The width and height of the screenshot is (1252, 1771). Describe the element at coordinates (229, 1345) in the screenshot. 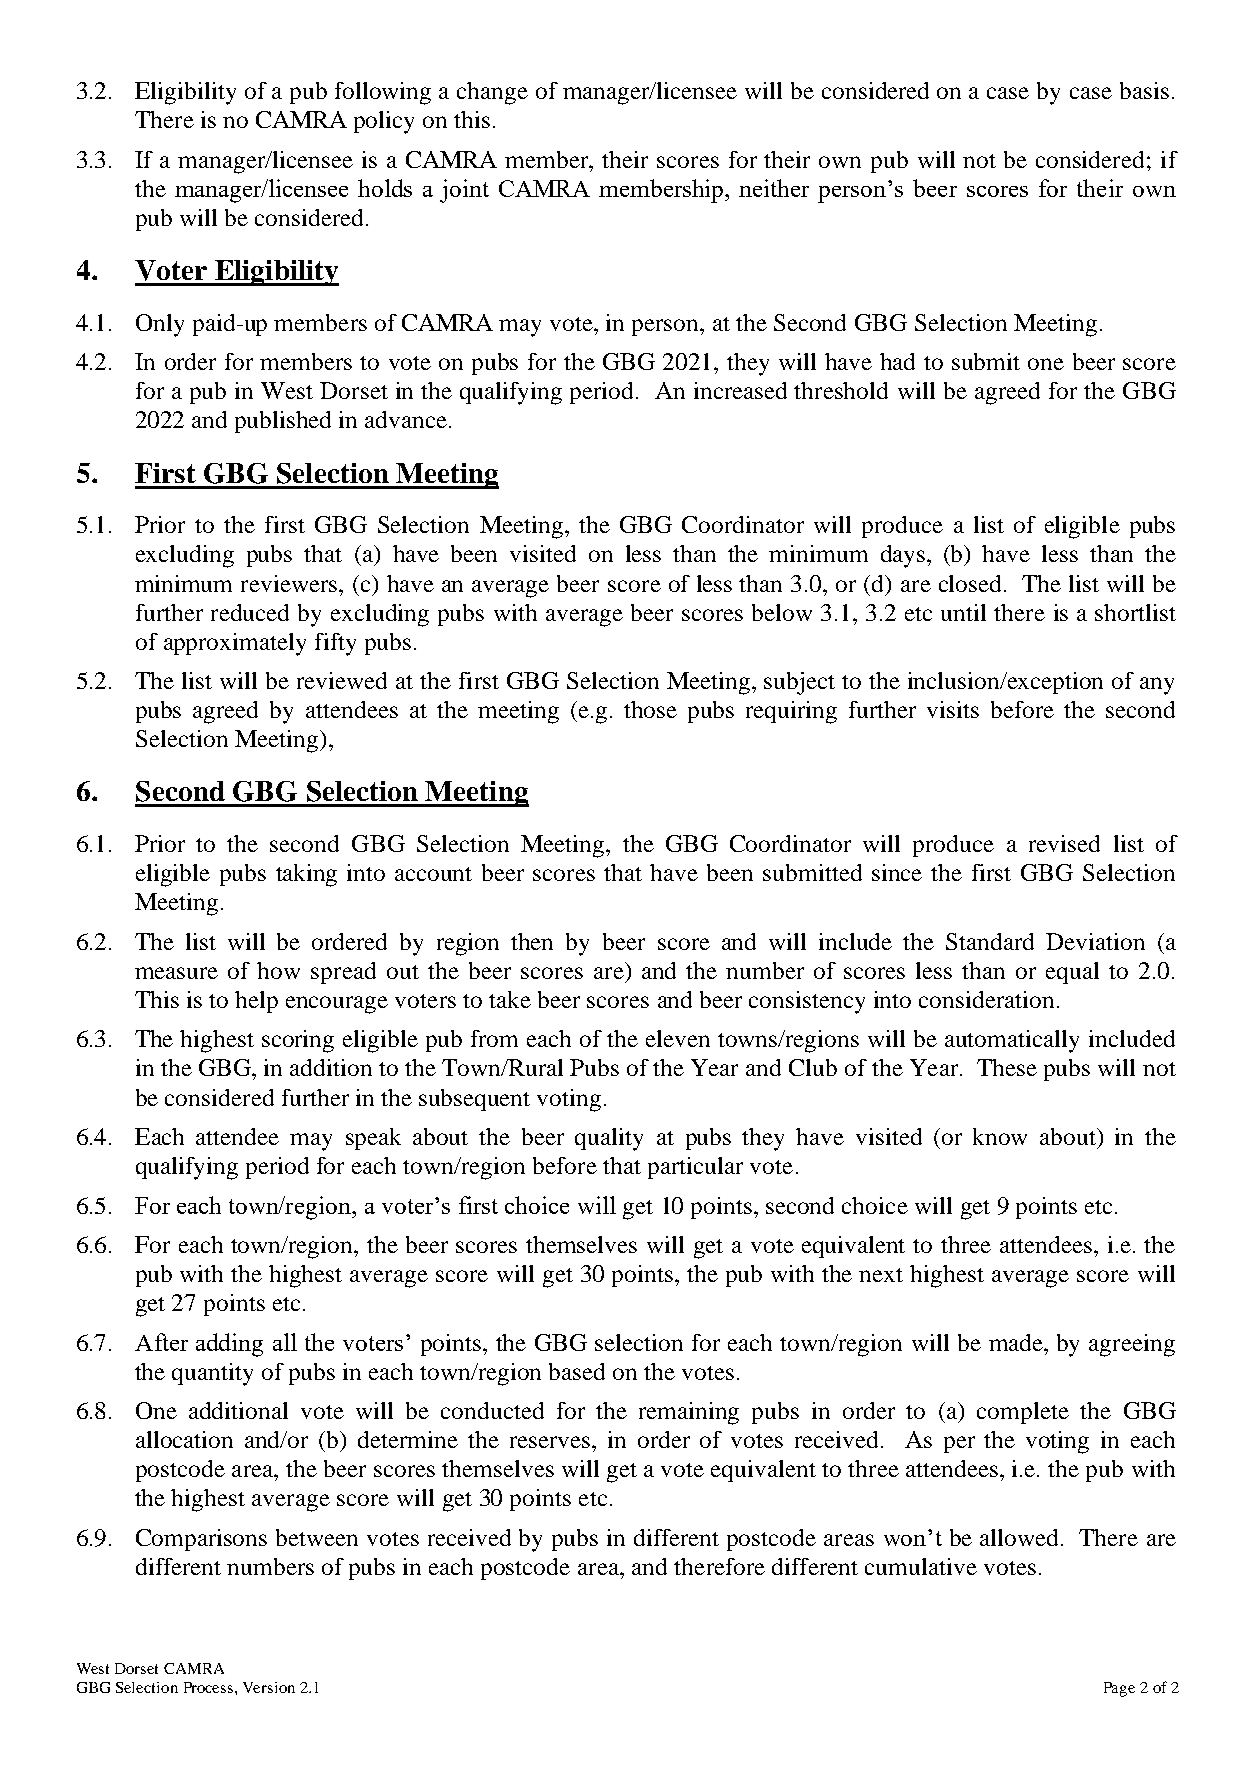

I see `adding` at that location.
